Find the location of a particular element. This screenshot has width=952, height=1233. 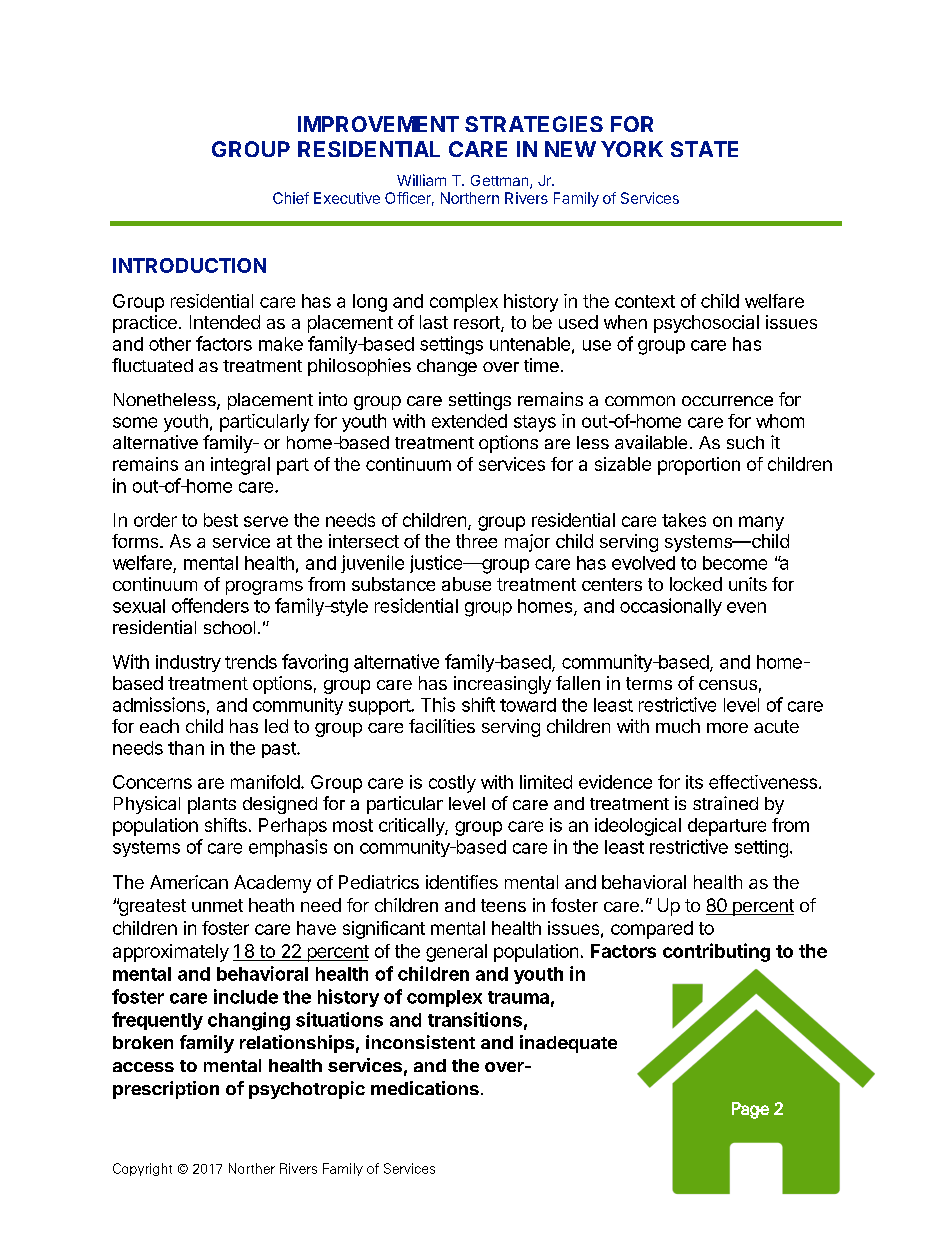

identifies is located at coordinates (462, 882).
